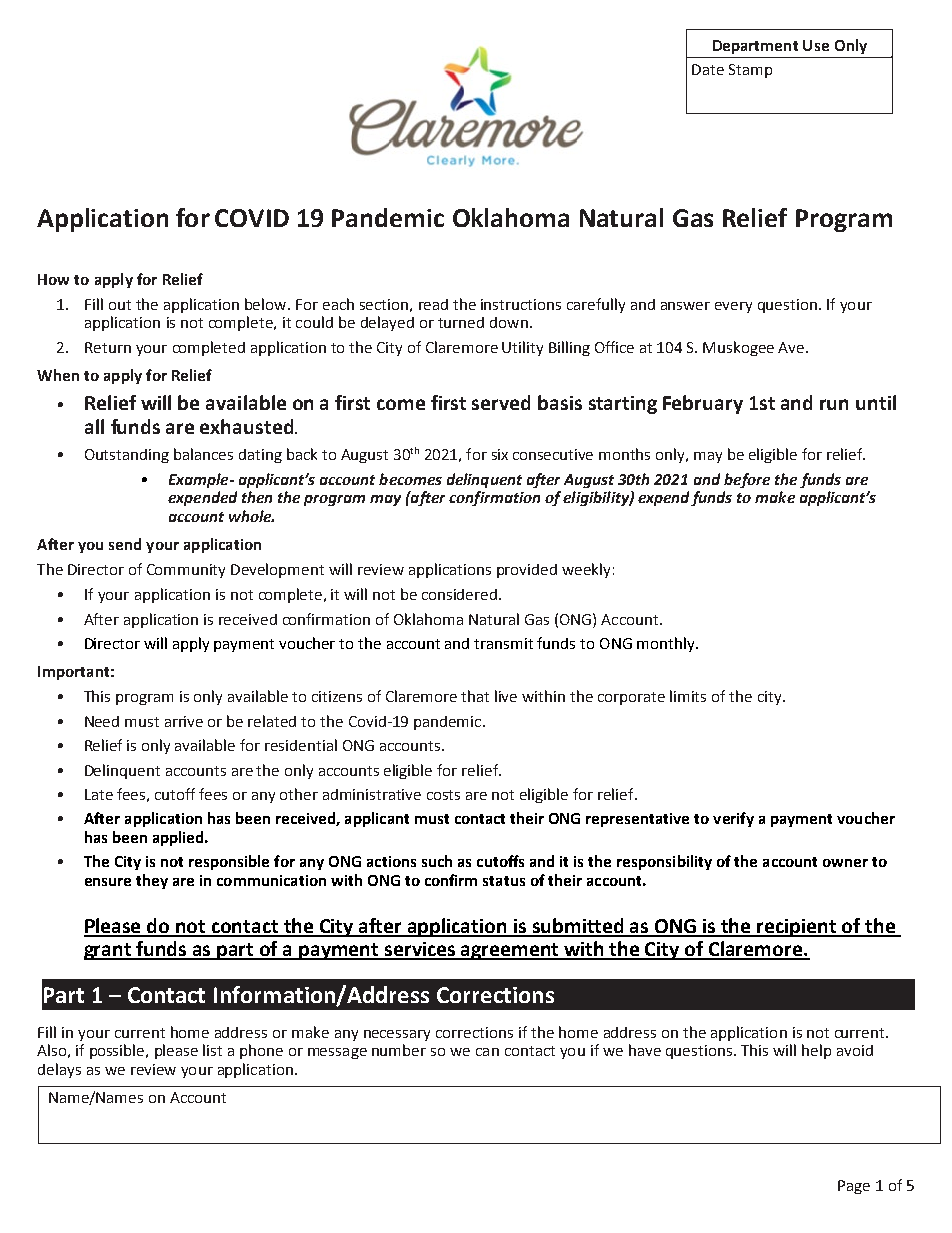  I want to click on verify, so click(733, 819).
